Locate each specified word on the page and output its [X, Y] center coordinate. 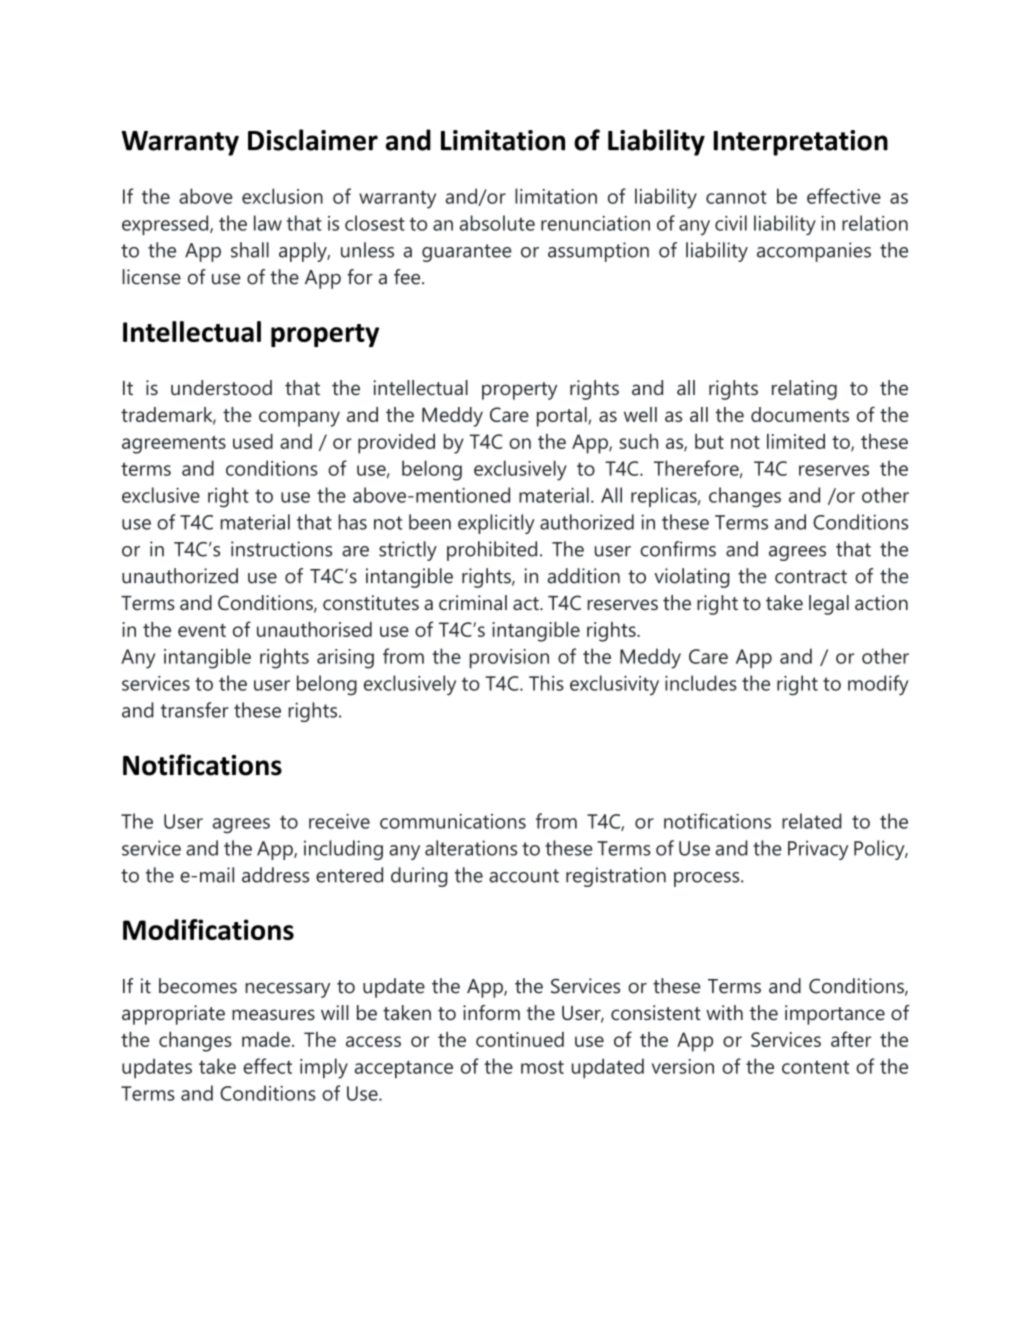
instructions [281, 549]
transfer [195, 710]
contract [811, 577]
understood [221, 387]
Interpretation [801, 143]
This [546, 683]
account [524, 876]
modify [878, 685]
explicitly [496, 524]
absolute [497, 223]
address [275, 875]
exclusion [282, 196]
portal [563, 417]
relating [804, 390]
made [267, 1039]
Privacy [818, 850]
